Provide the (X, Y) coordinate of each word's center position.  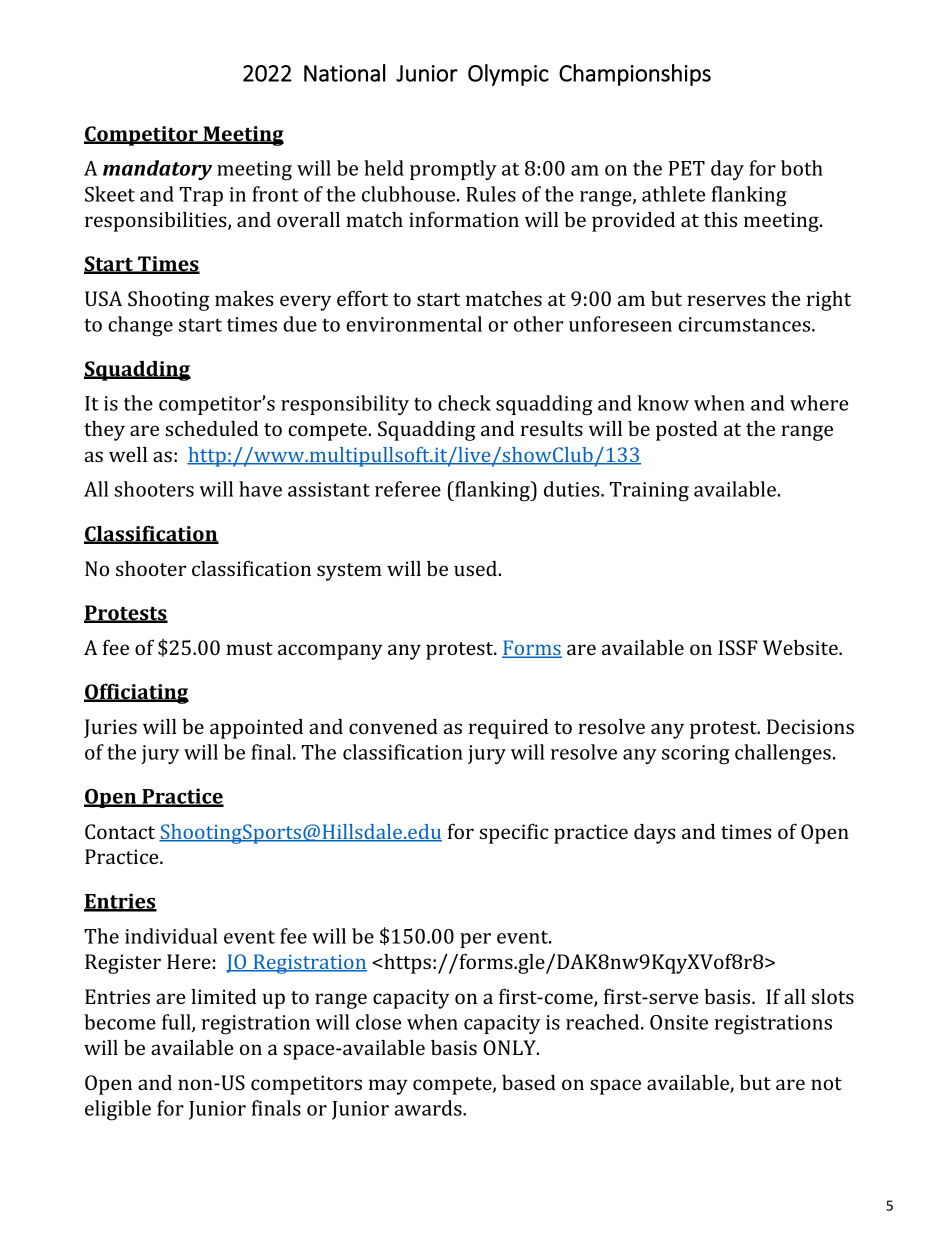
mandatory (157, 170)
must (249, 648)
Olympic (508, 75)
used (476, 568)
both (802, 168)
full (177, 1023)
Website (801, 647)
